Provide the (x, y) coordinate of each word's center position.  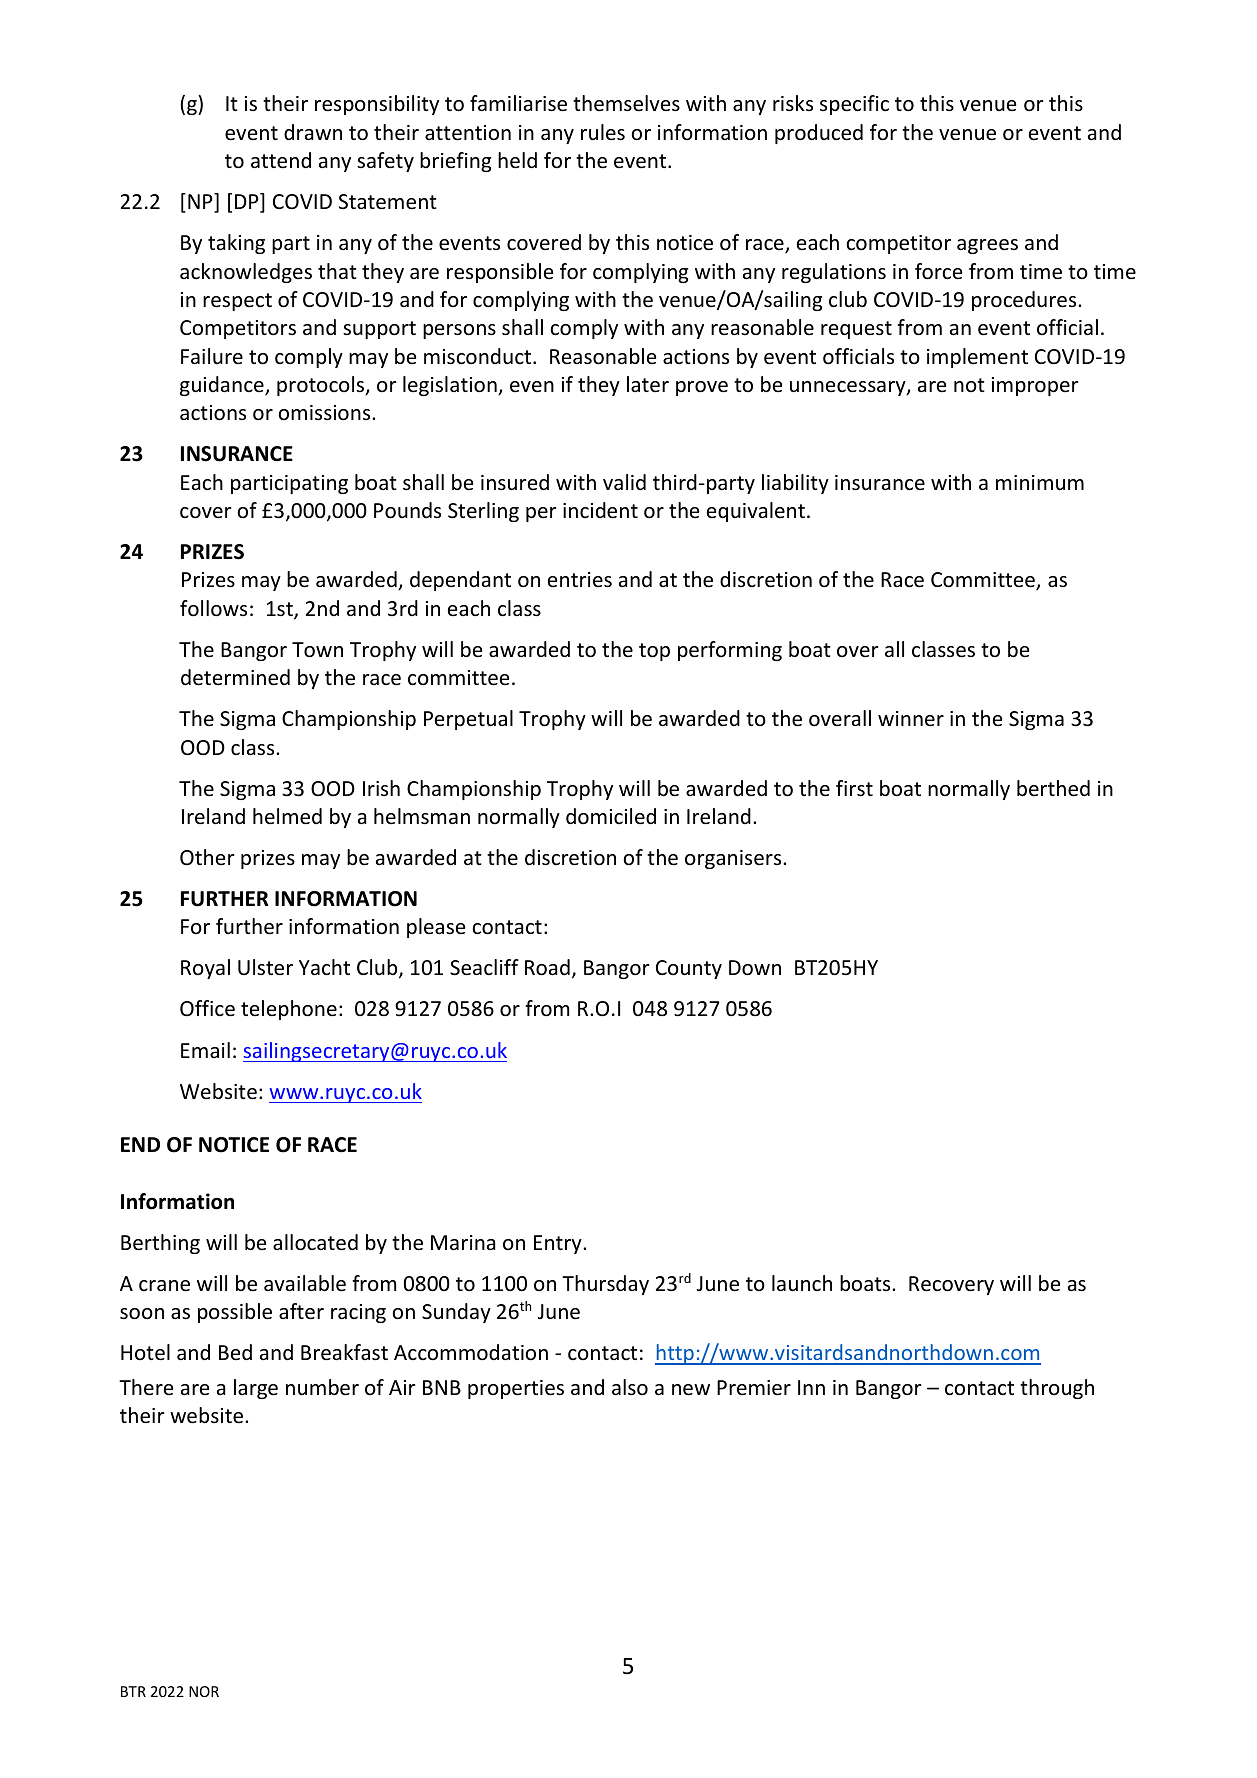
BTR (133, 1691)
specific (854, 105)
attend (281, 160)
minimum (1040, 482)
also (630, 1387)
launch (802, 1283)
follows (213, 608)
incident (600, 510)
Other (207, 857)
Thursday (605, 1285)
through (1057, 1389)
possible (235, 1313)
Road (547, 967)
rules (603, 132)
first (854, 788)
